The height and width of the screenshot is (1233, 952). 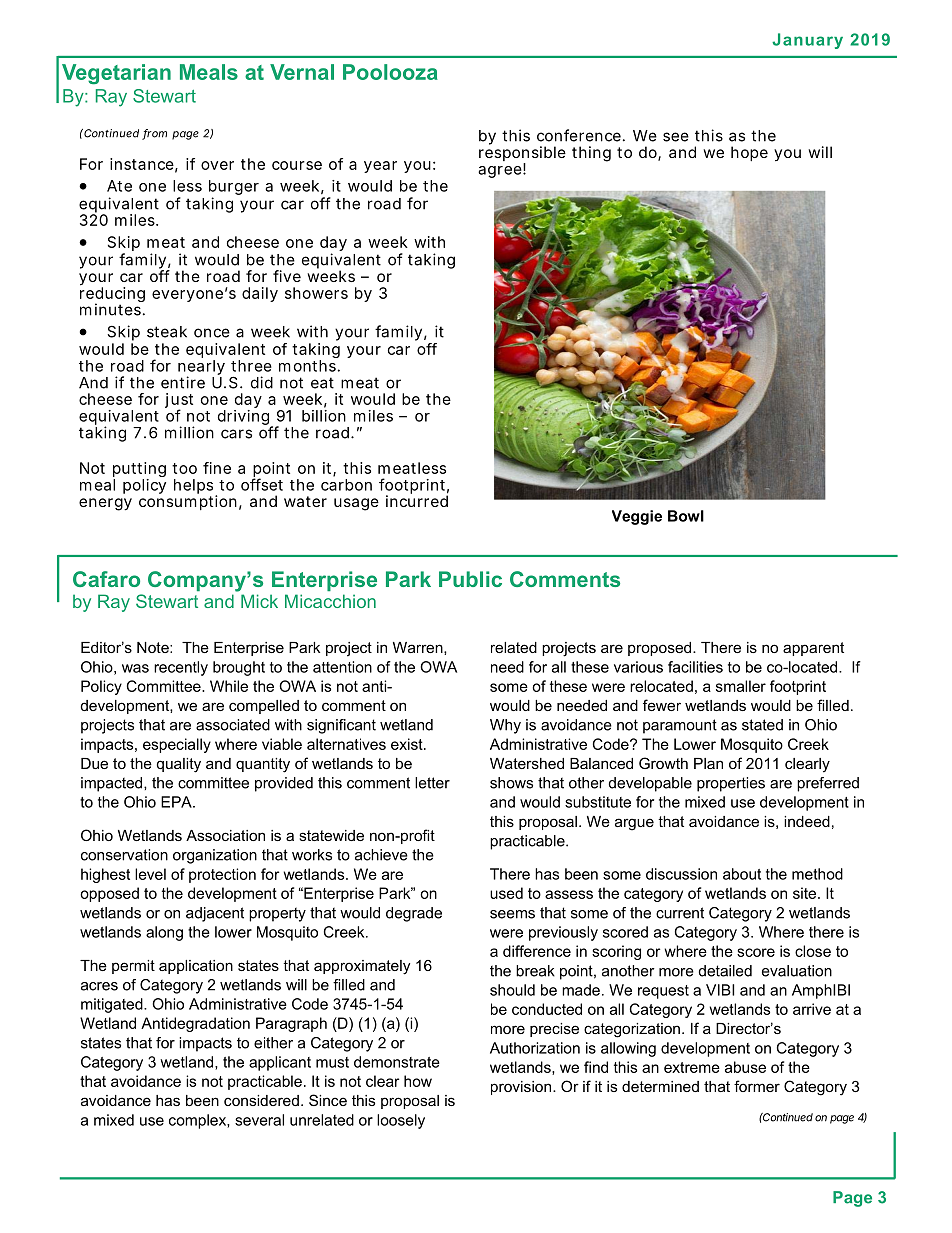 What do you see at coordinates (708, 763) in the screenshot?
I see `Plan` at bounding box center [708, 763].
